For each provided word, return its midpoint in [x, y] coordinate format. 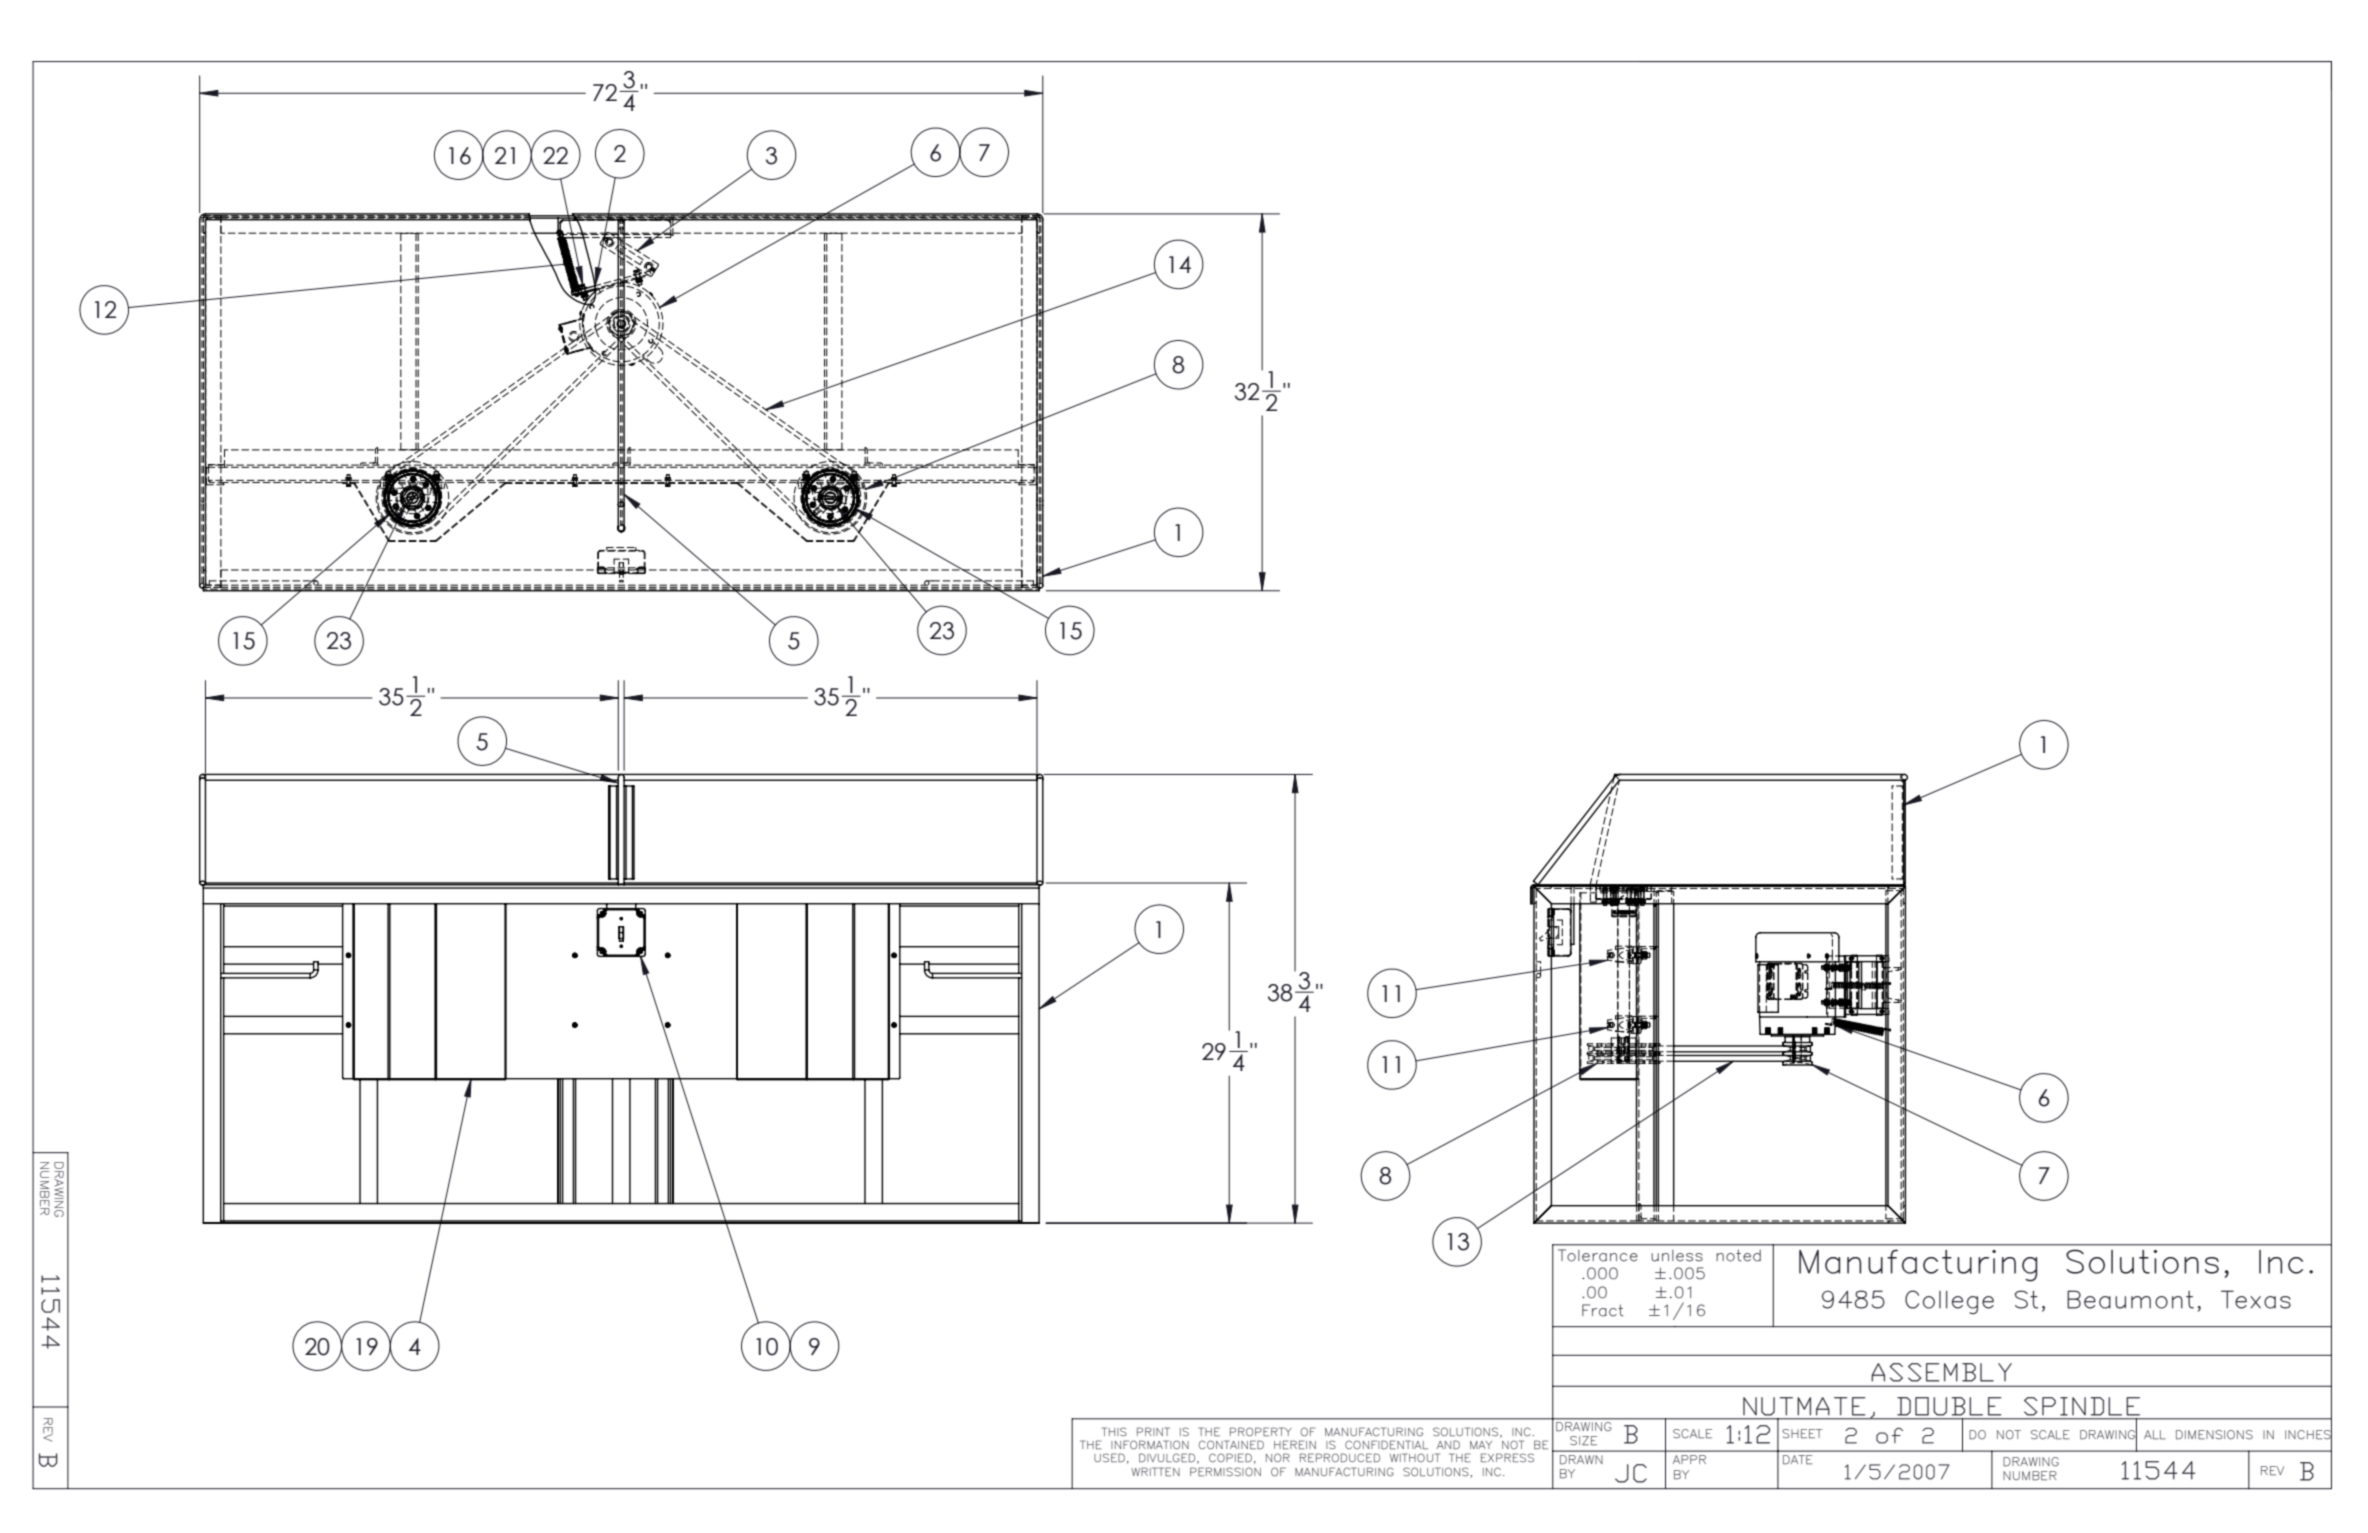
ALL [2155, 1435]
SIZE [1583, 1441]
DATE [1798, 1460]
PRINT [1153, 1431]
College [1949, 1302]
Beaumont [2130, 1299]
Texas [2256, 1299]
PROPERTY [1261, 1431]
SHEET [1802, 1434]
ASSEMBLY [1941, 1372]
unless [1677, 1256]
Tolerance [1598, 1255]
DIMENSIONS [2214, 1435]
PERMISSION [1225, 1471]
